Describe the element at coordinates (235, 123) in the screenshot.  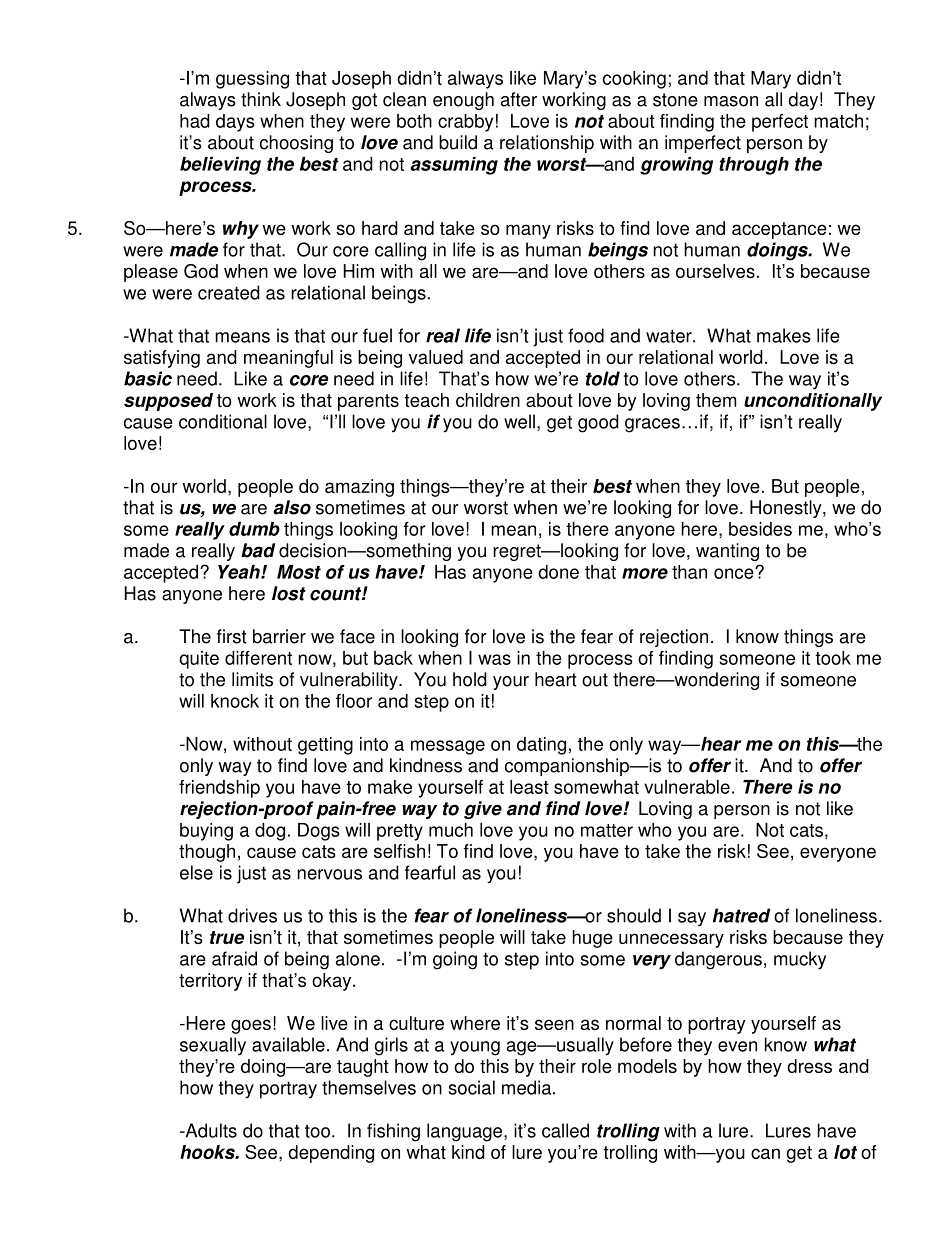
I see `days` at that location.
